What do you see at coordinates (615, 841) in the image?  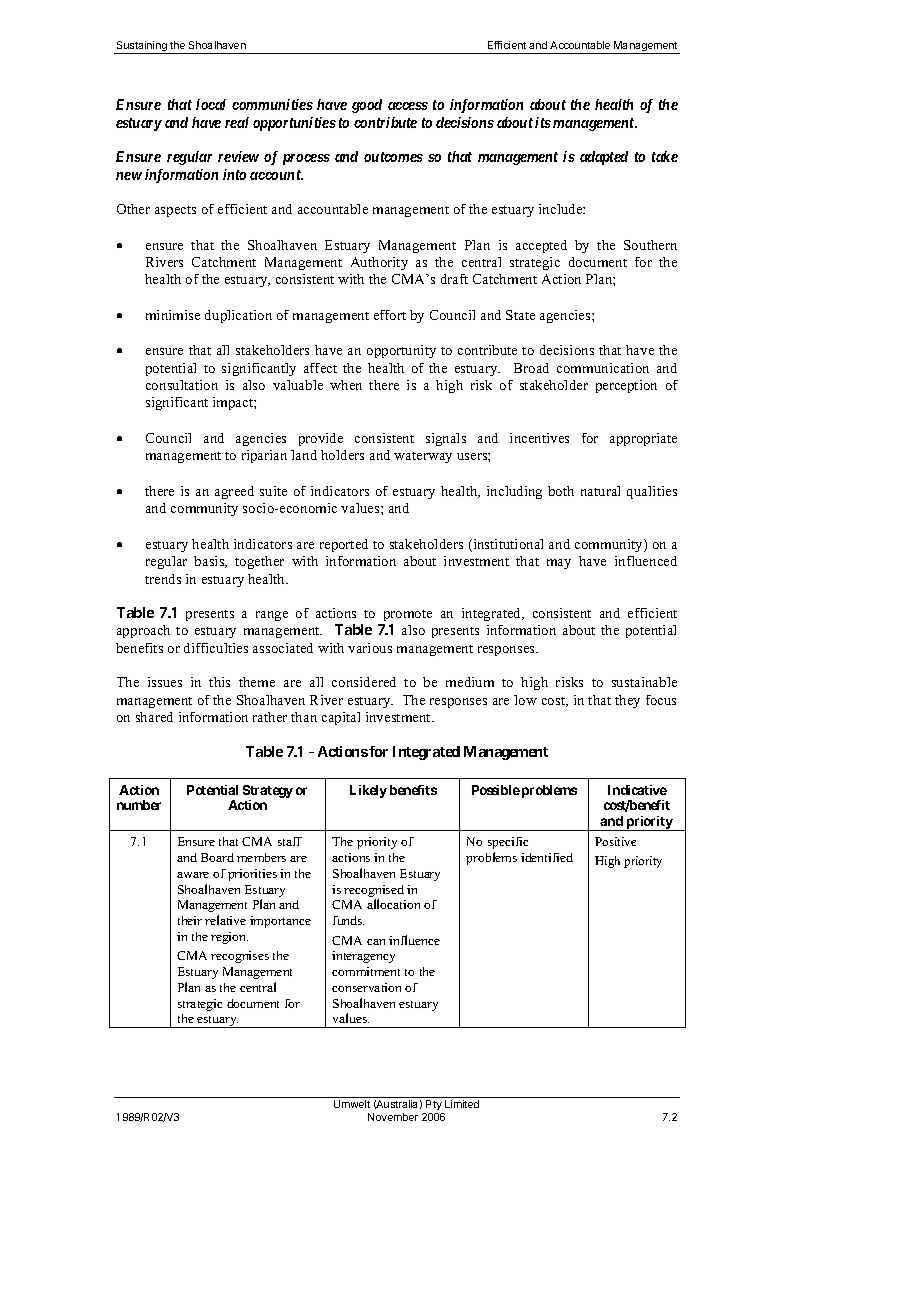 I see `Positive` at bounding box center [615, 841].
